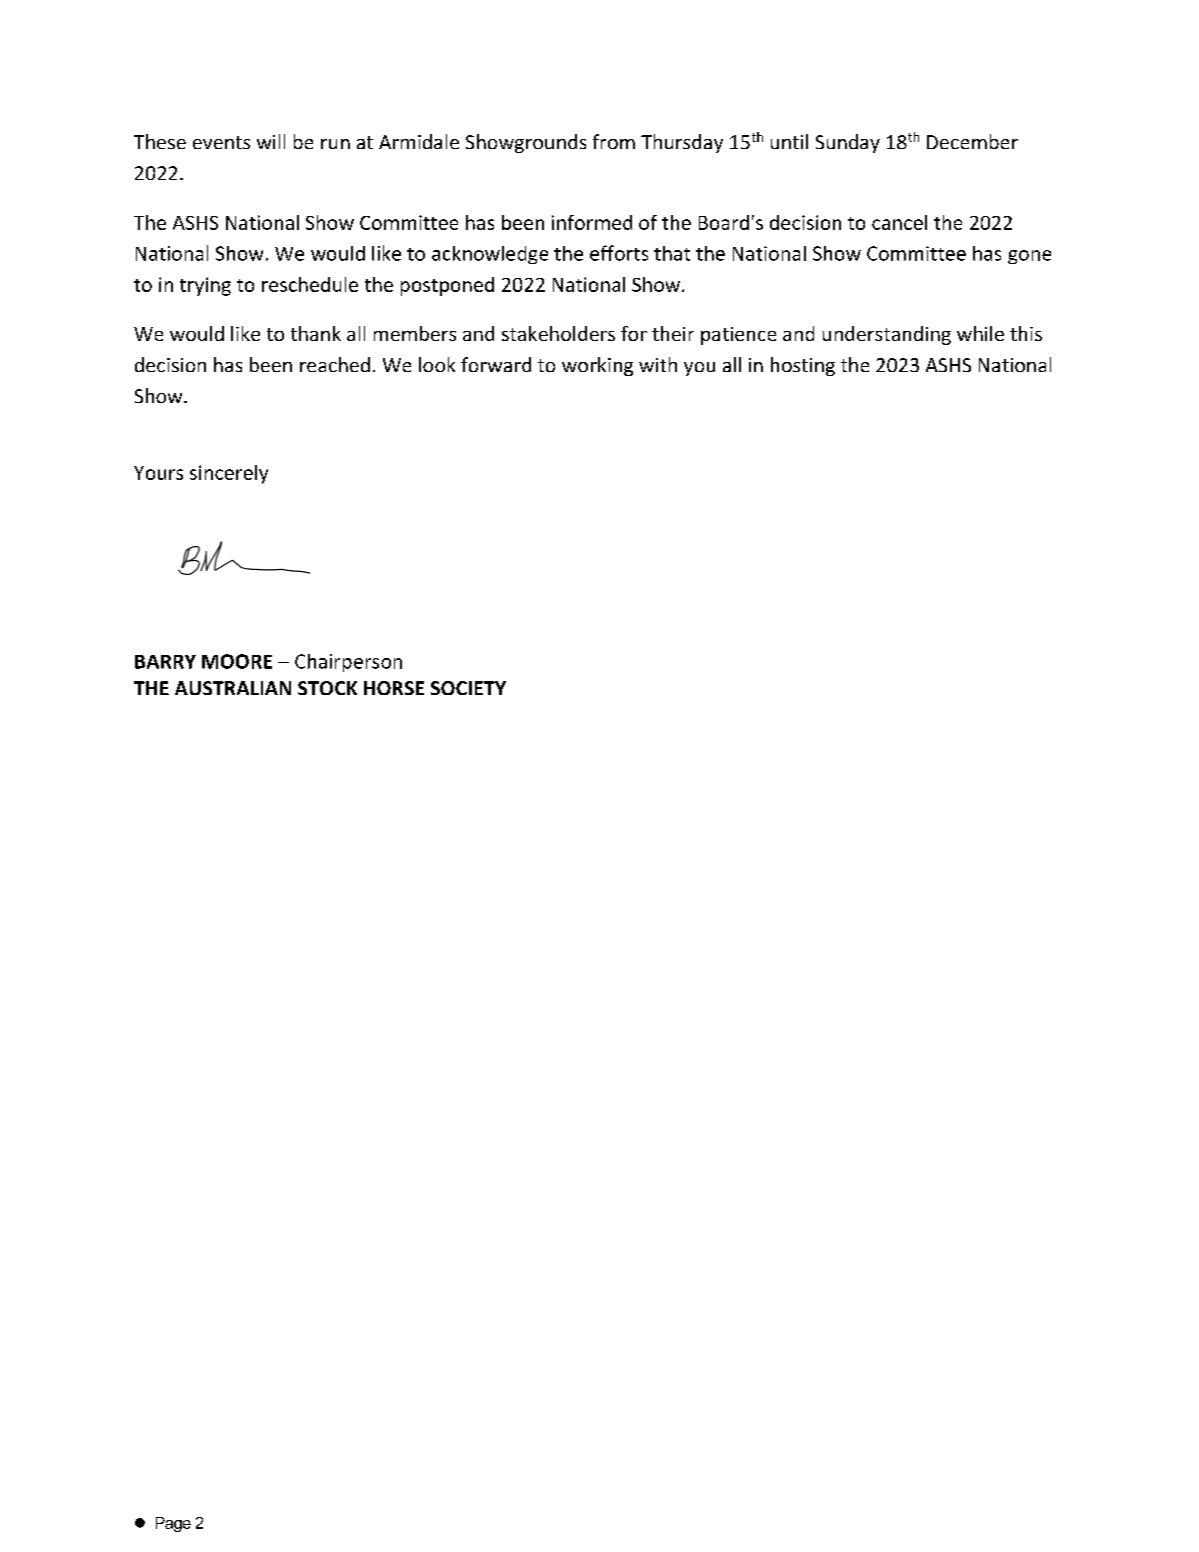 This screenshot has height=1552, width=1199. What do you see at coordinates (271, 141) in the screenshot?
I see `will` at bounding box center [271, 141].
